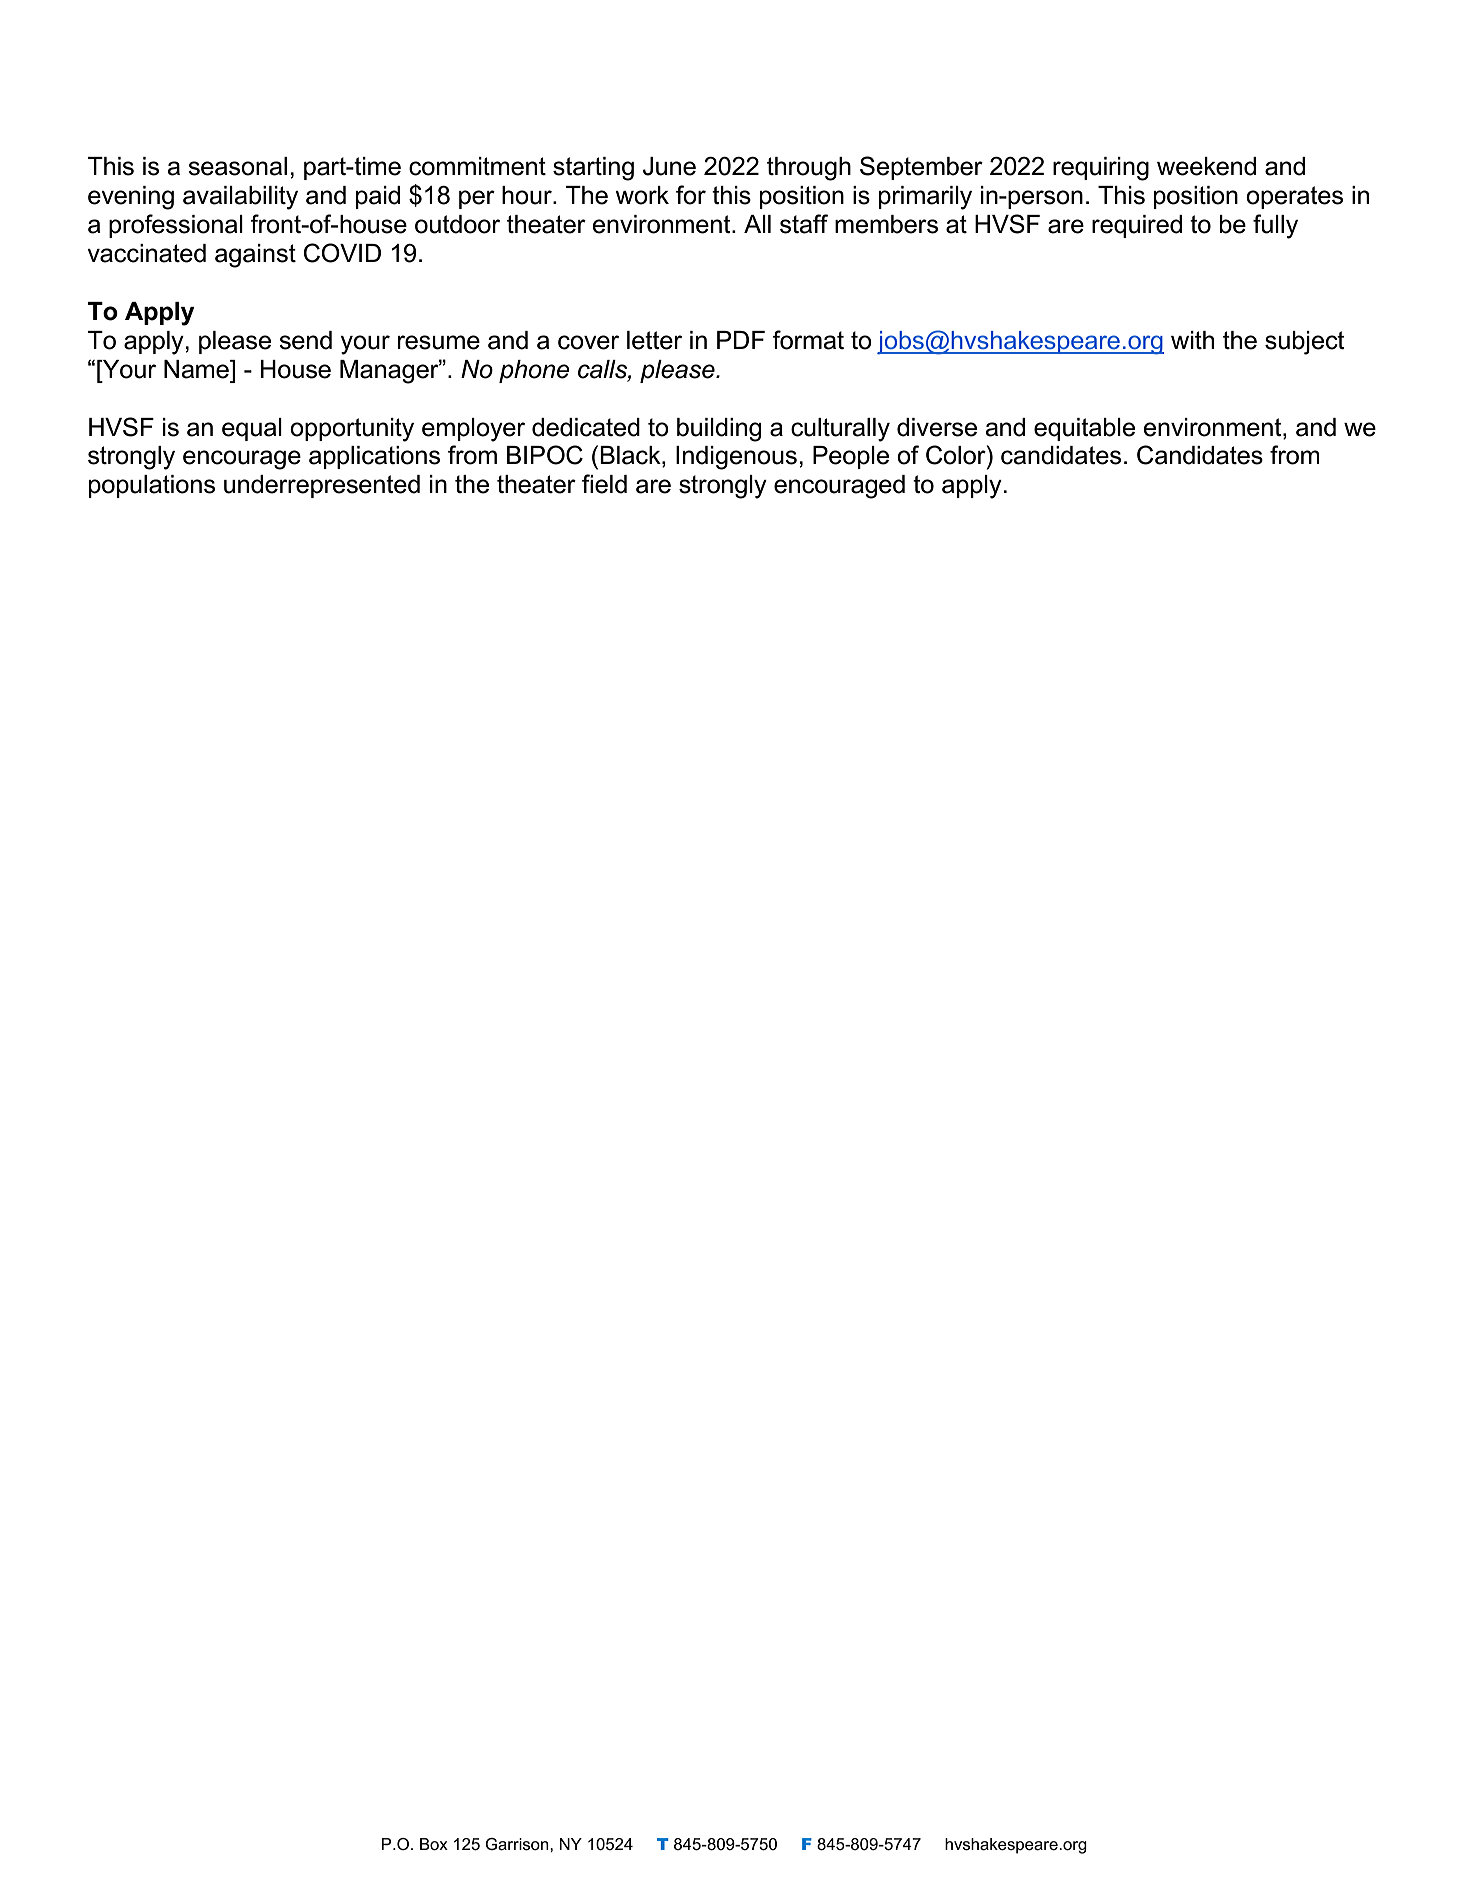 This screenshot has width=1466, height=1897. Describe the element at coordinates (1137, 226) in the screenshot. I see `required` at that location.
